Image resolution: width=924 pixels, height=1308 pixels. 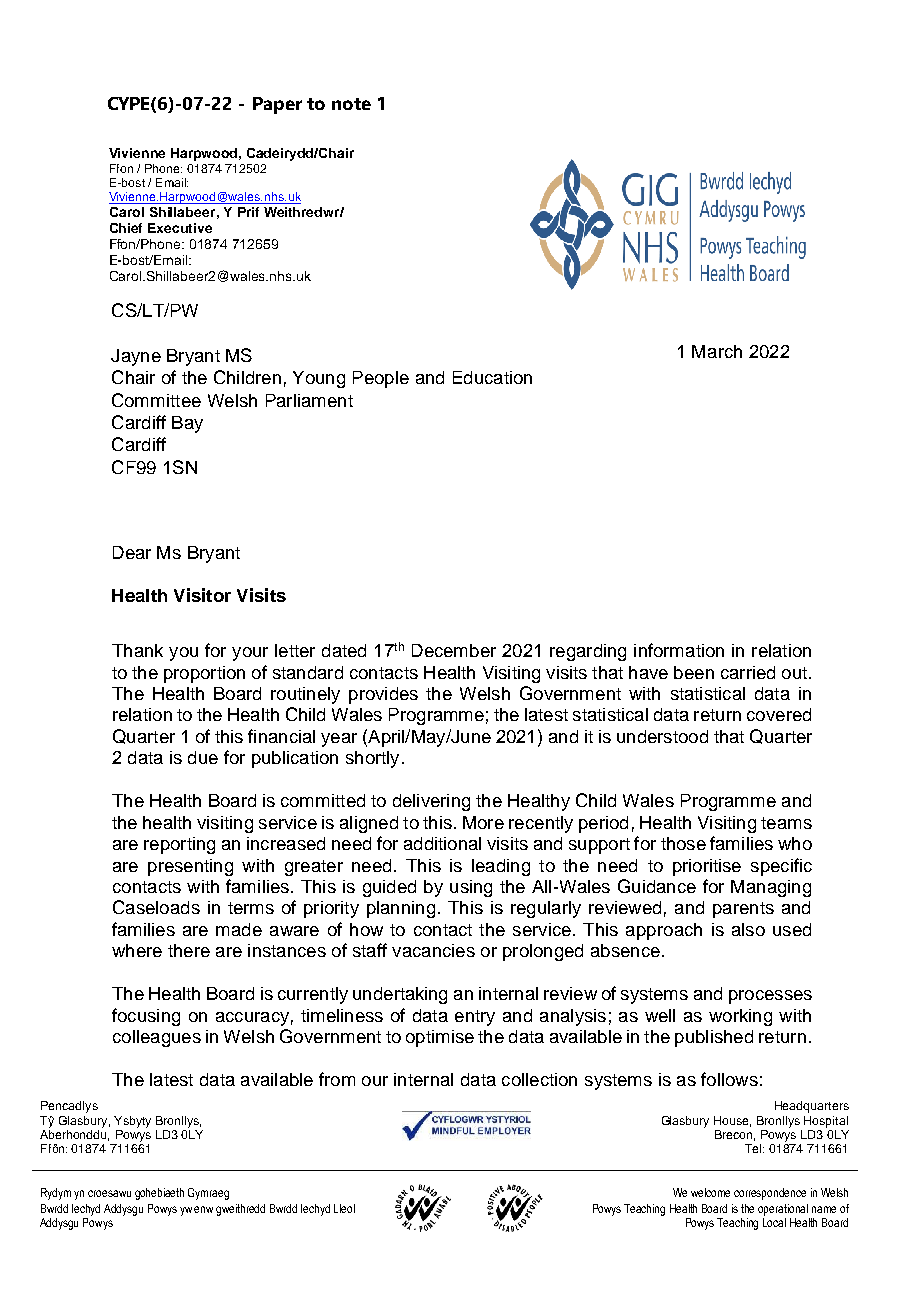 What do you see at coordinates (277, 105) in the document?
I see `Paper` at bounding box center [277, 105].
